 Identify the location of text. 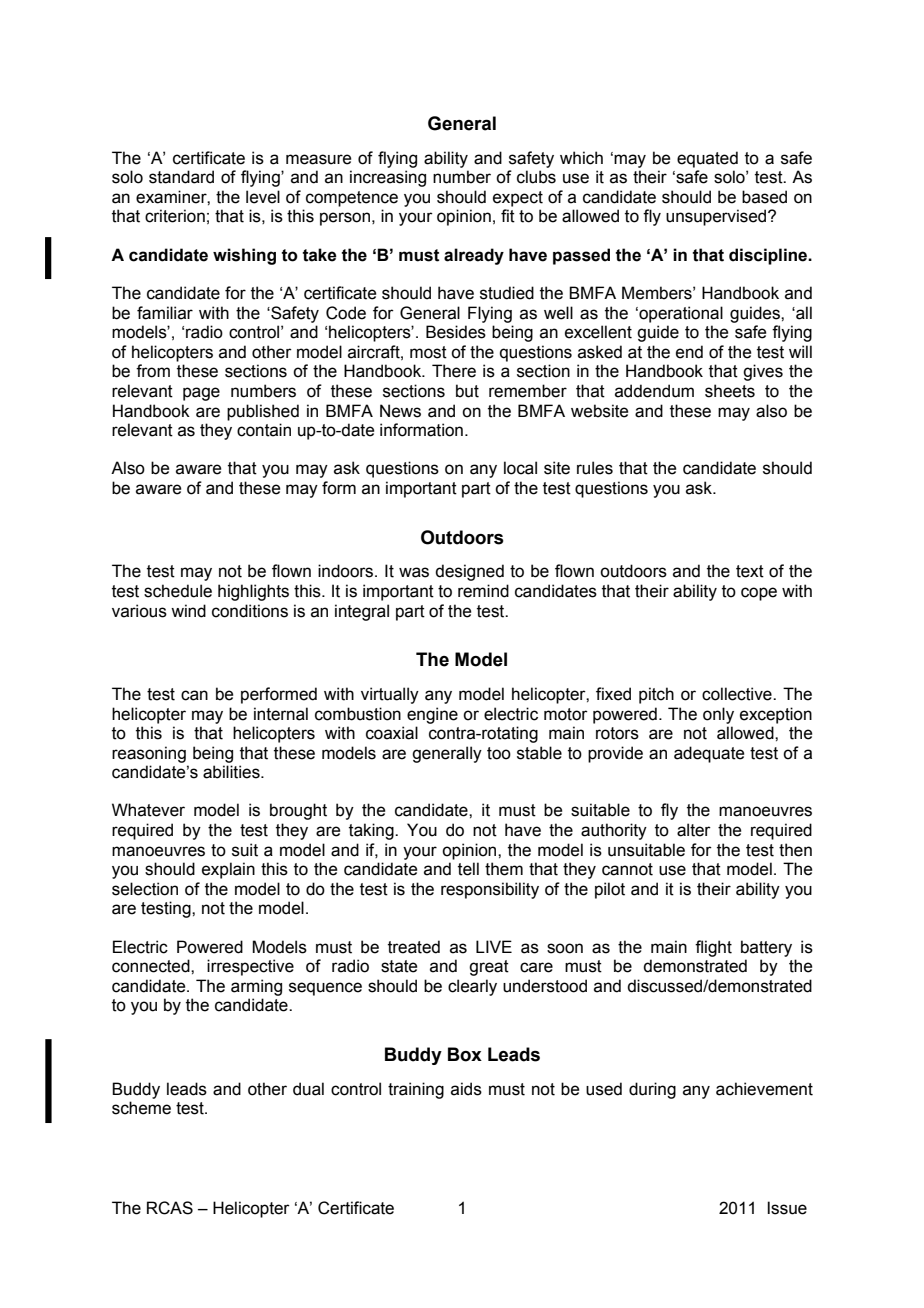
(750, 571).
